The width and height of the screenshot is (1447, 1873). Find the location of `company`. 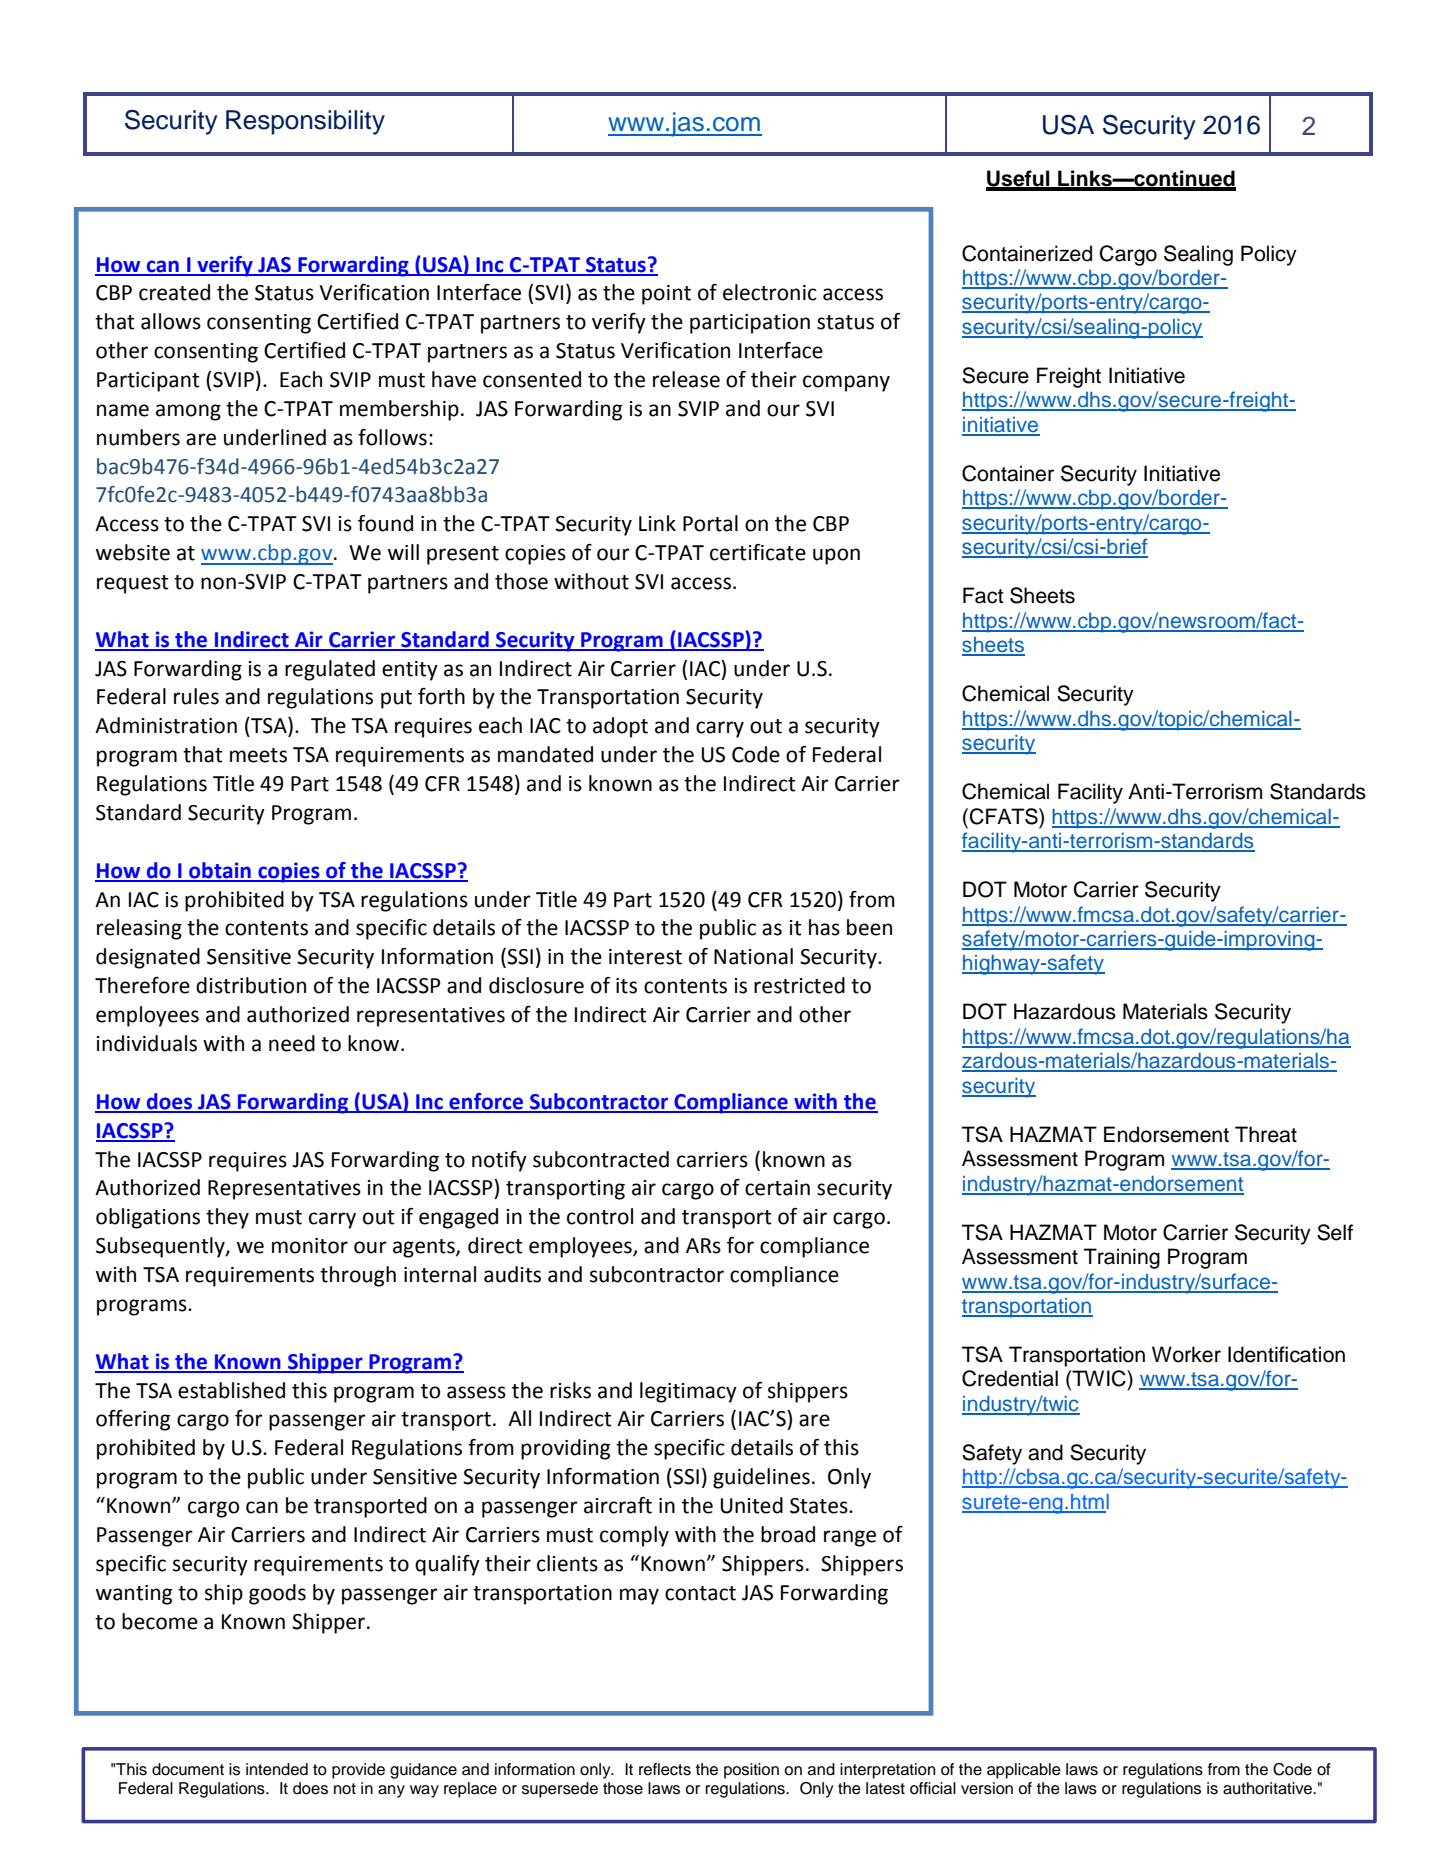

company is located at coordinates (846, 383).
